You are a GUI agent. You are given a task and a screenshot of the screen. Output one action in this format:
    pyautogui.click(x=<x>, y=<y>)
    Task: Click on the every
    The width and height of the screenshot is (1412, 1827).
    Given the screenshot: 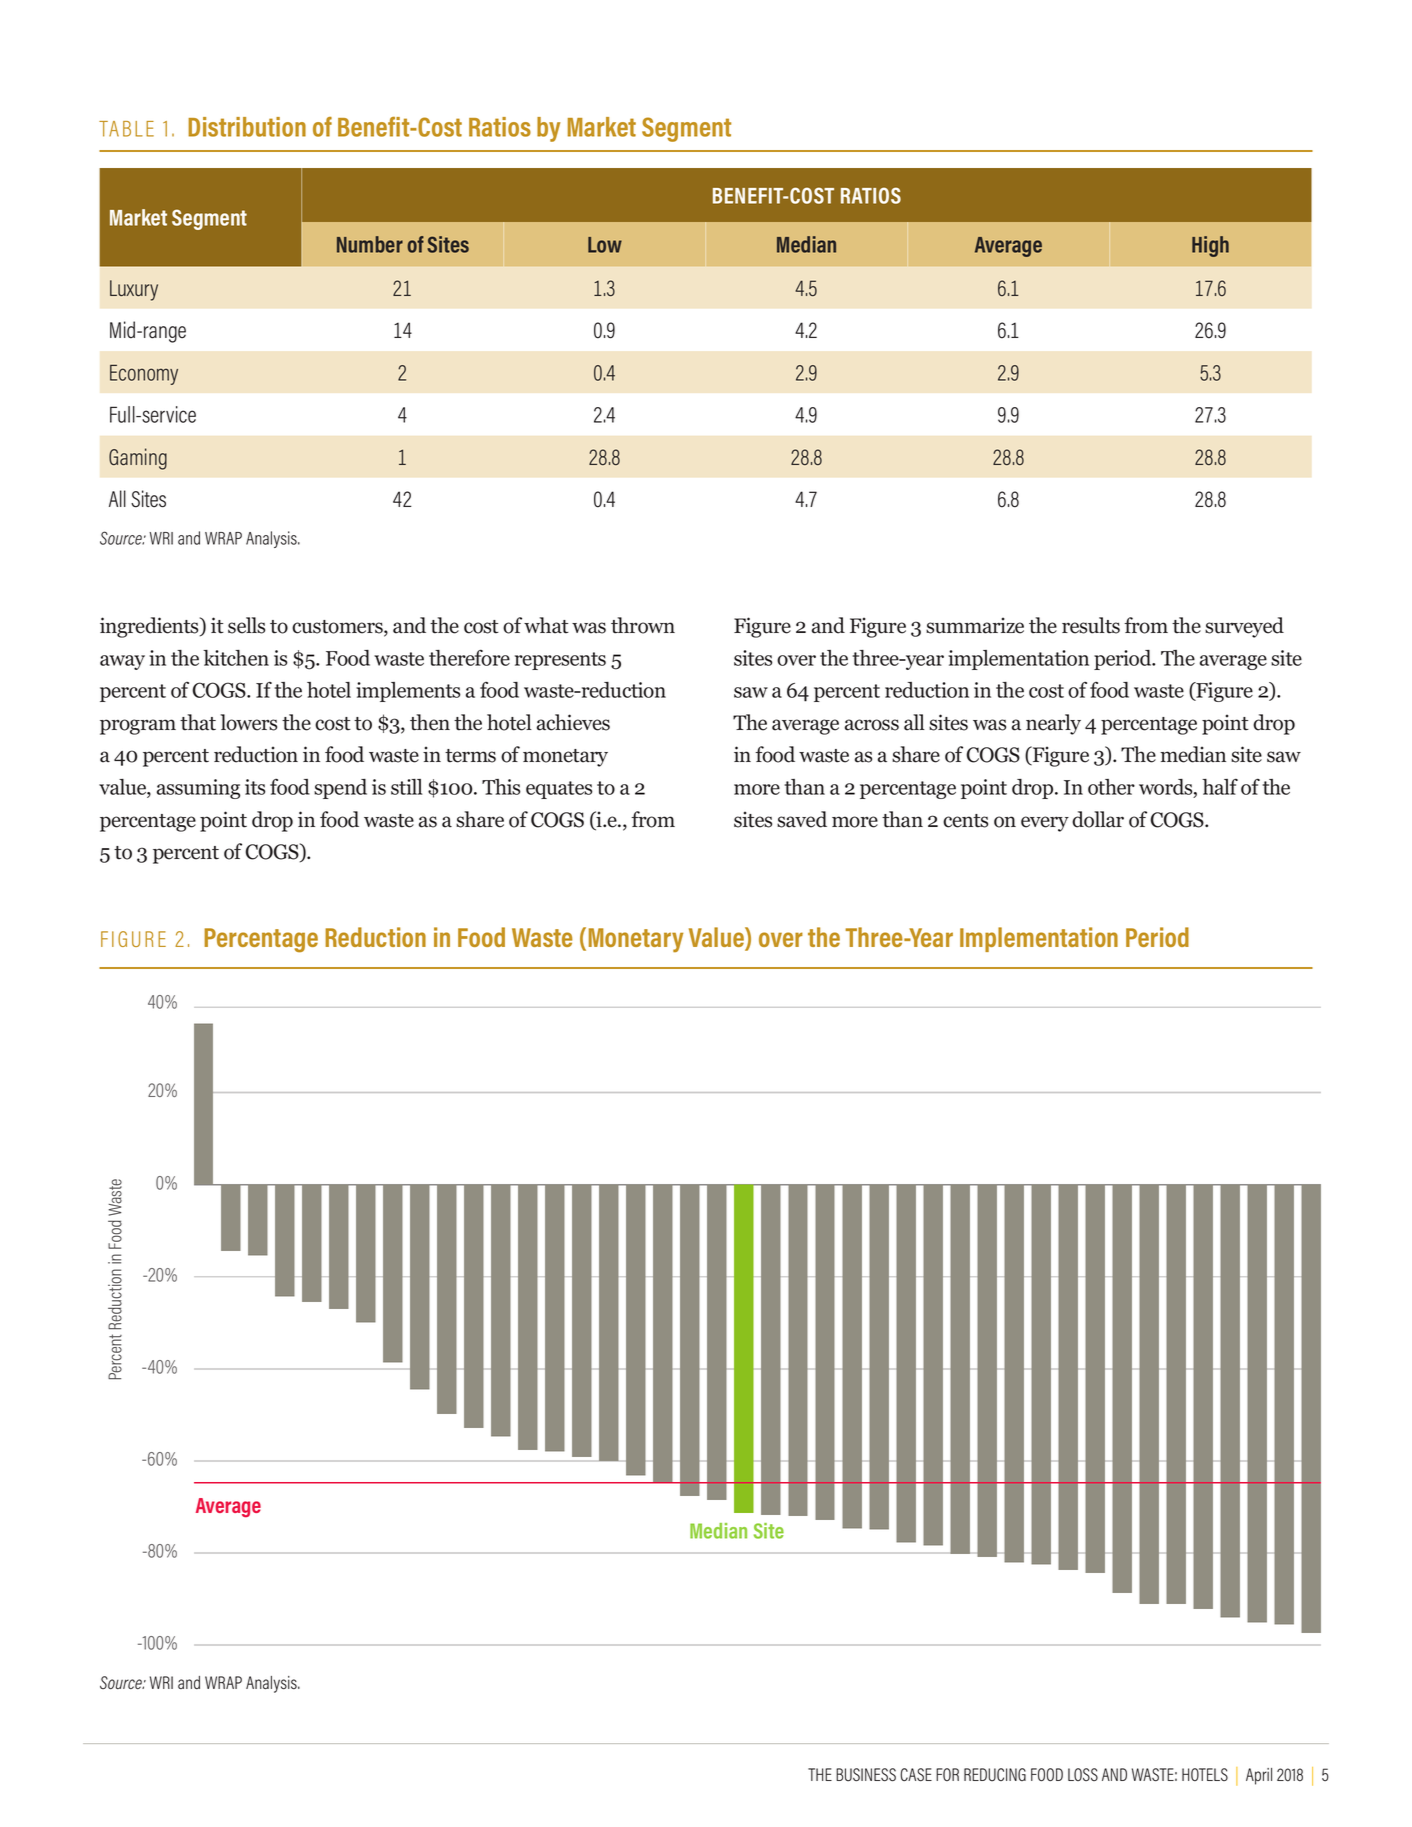 What is the action you would take?
    pyautogui.click(x=1045, y=824)
